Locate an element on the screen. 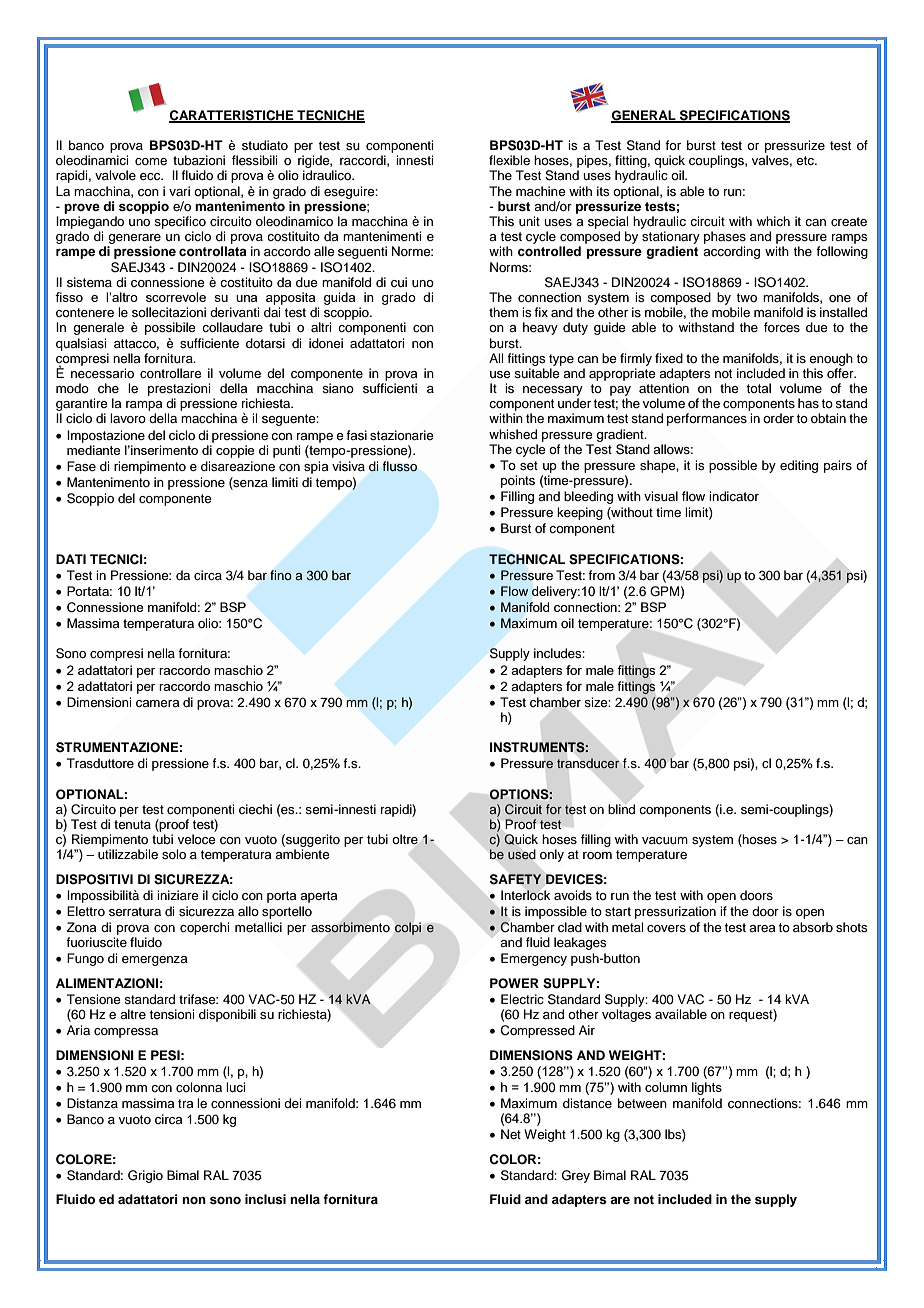  from is located at coordinates (601, 575).
